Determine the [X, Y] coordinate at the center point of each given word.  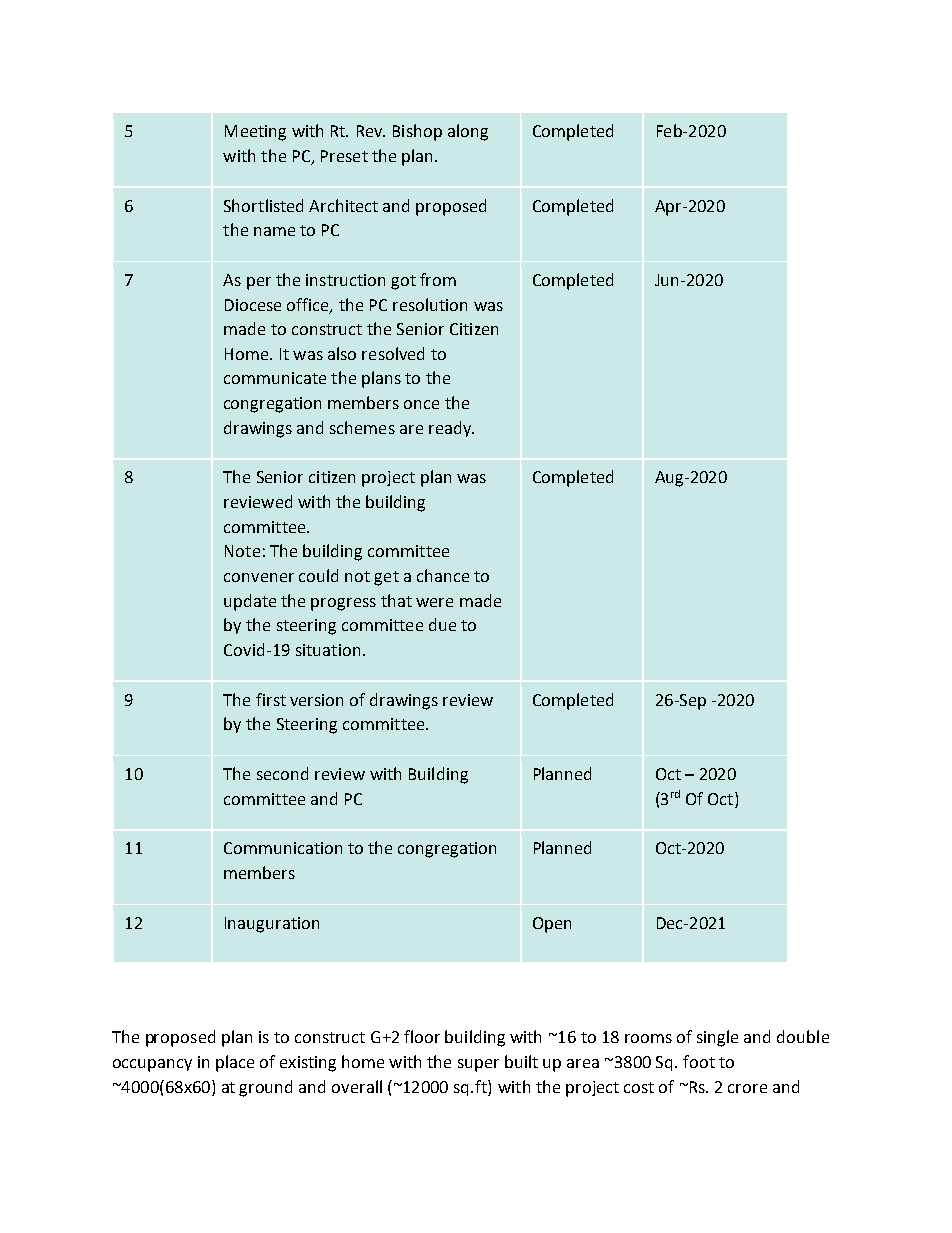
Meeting [255, 133]
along [468, 132]
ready [451, 429]
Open [552, 925]
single [717, 1038]
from [438, 279]
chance [443, 575]
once [421, 404]
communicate [275, 378]
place [235, 1063]
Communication [283, 848]
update [250, 602]
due [442, 624]
